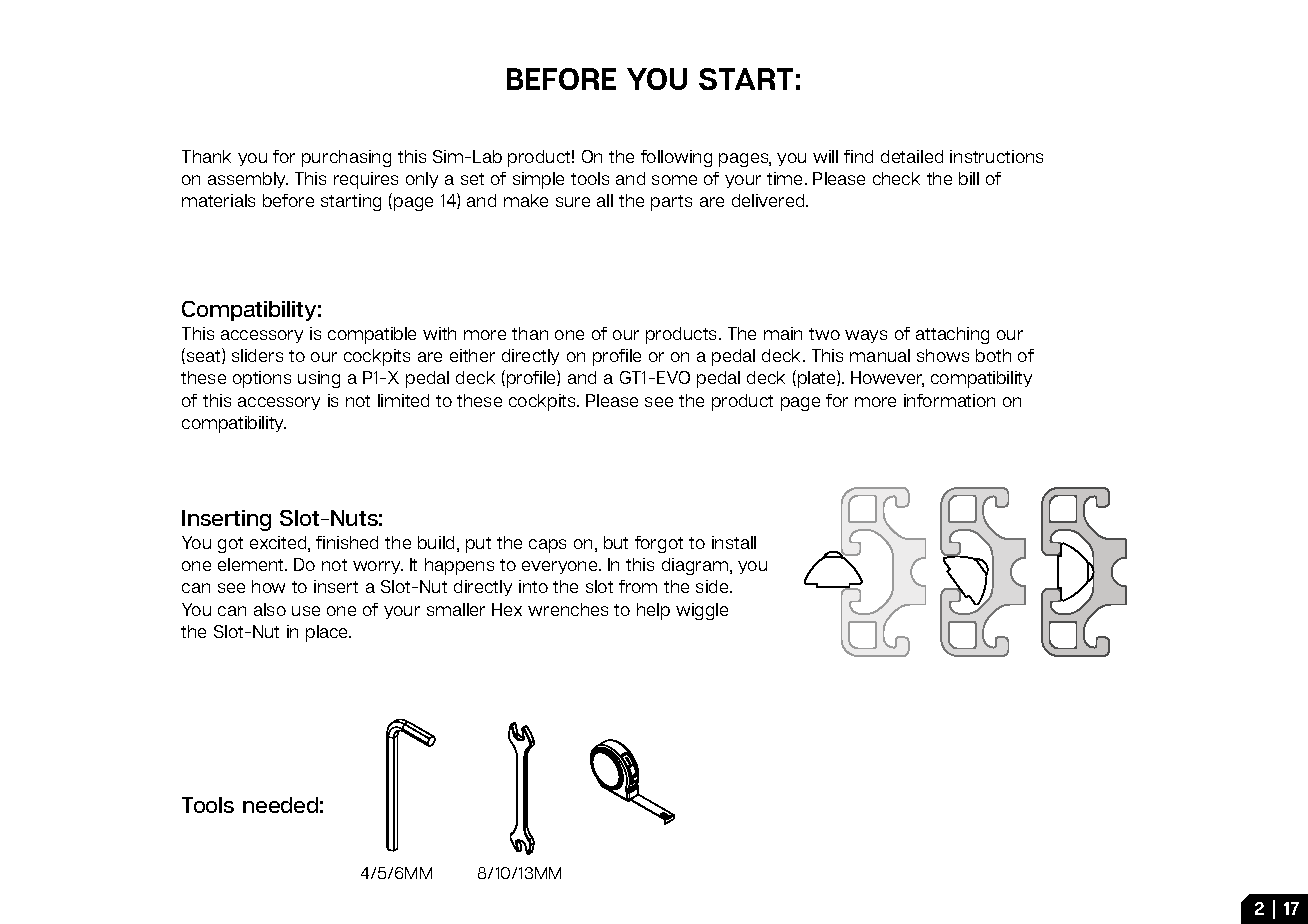  What do you see at coordinates (248, 180) in the image?
I see `assembly` at bounding box center [248, 180].
